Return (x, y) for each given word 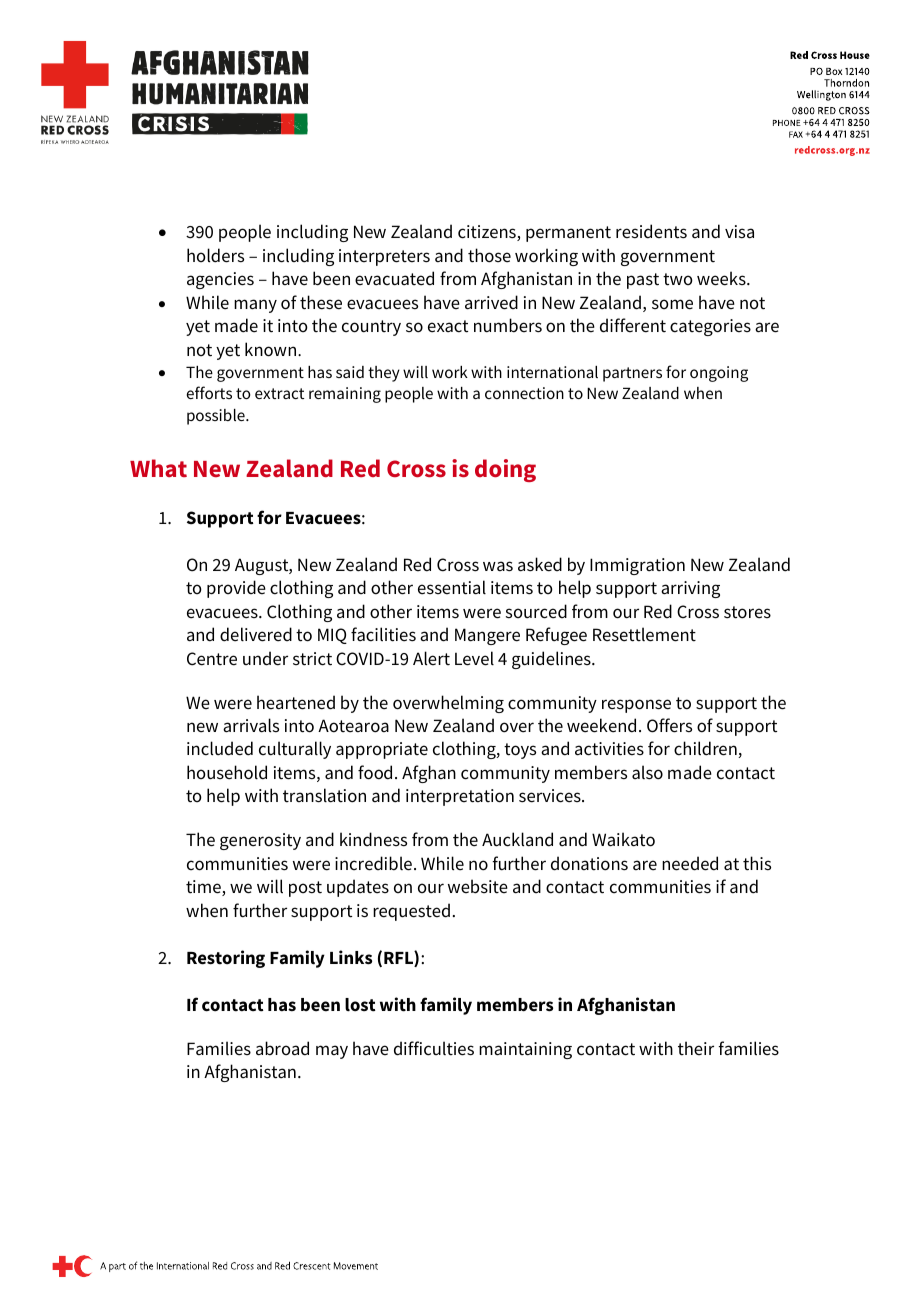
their (696, 1048)
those (489, 255)
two (678, 279)
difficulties (434, 1048)
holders (215, 255)
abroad (282, 1048)
